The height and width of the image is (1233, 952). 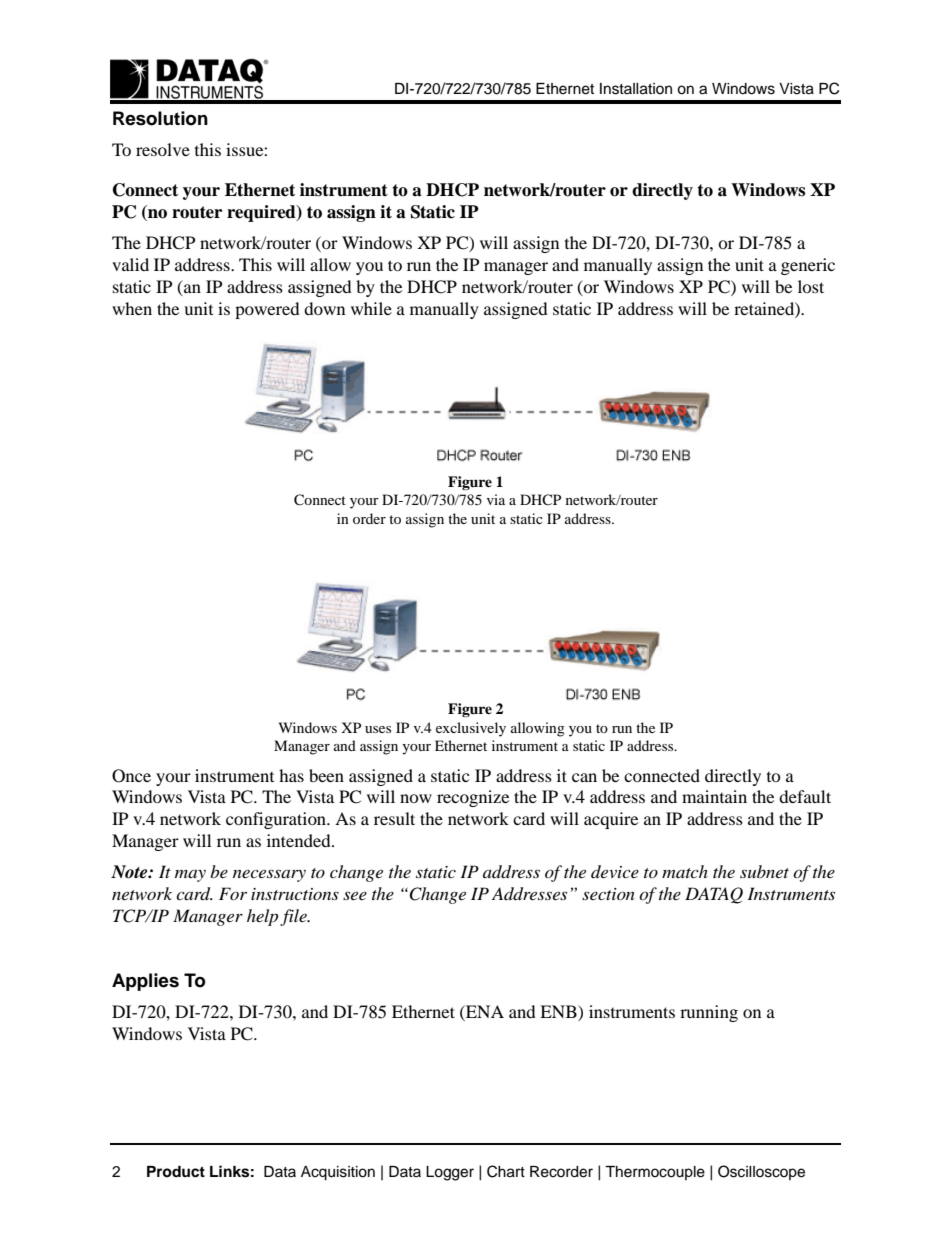 What do you see at coordinates (636, 89) in the image?
I see `Installation` at bounding box center [636, 89].
